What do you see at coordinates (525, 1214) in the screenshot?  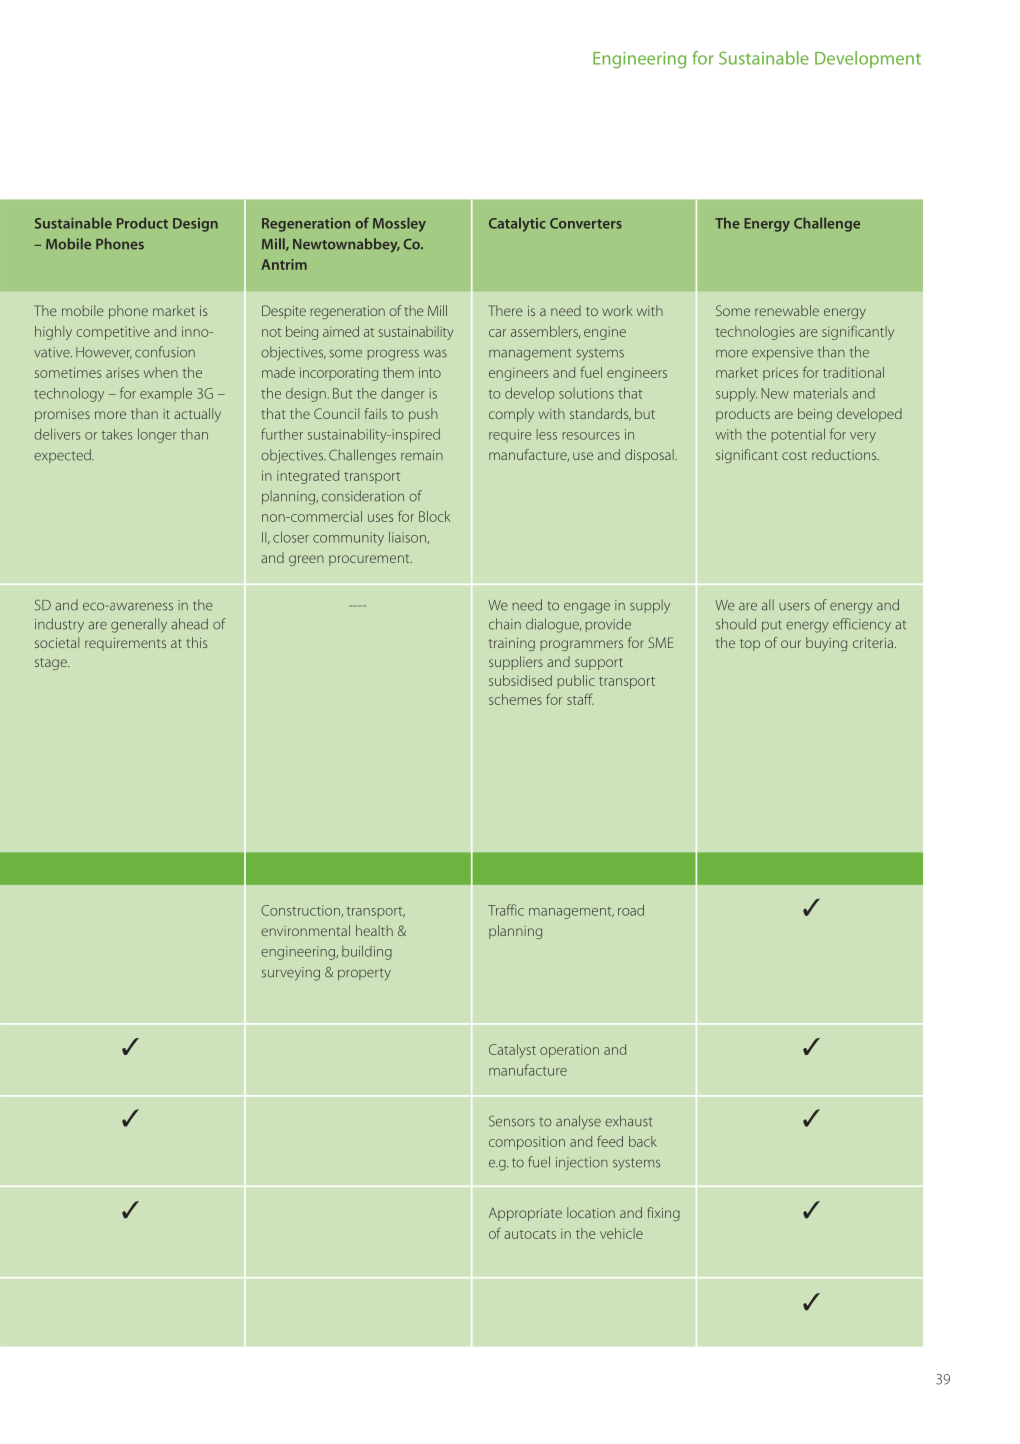 I see `Appropriate` at bounding box center [525, 1214].
